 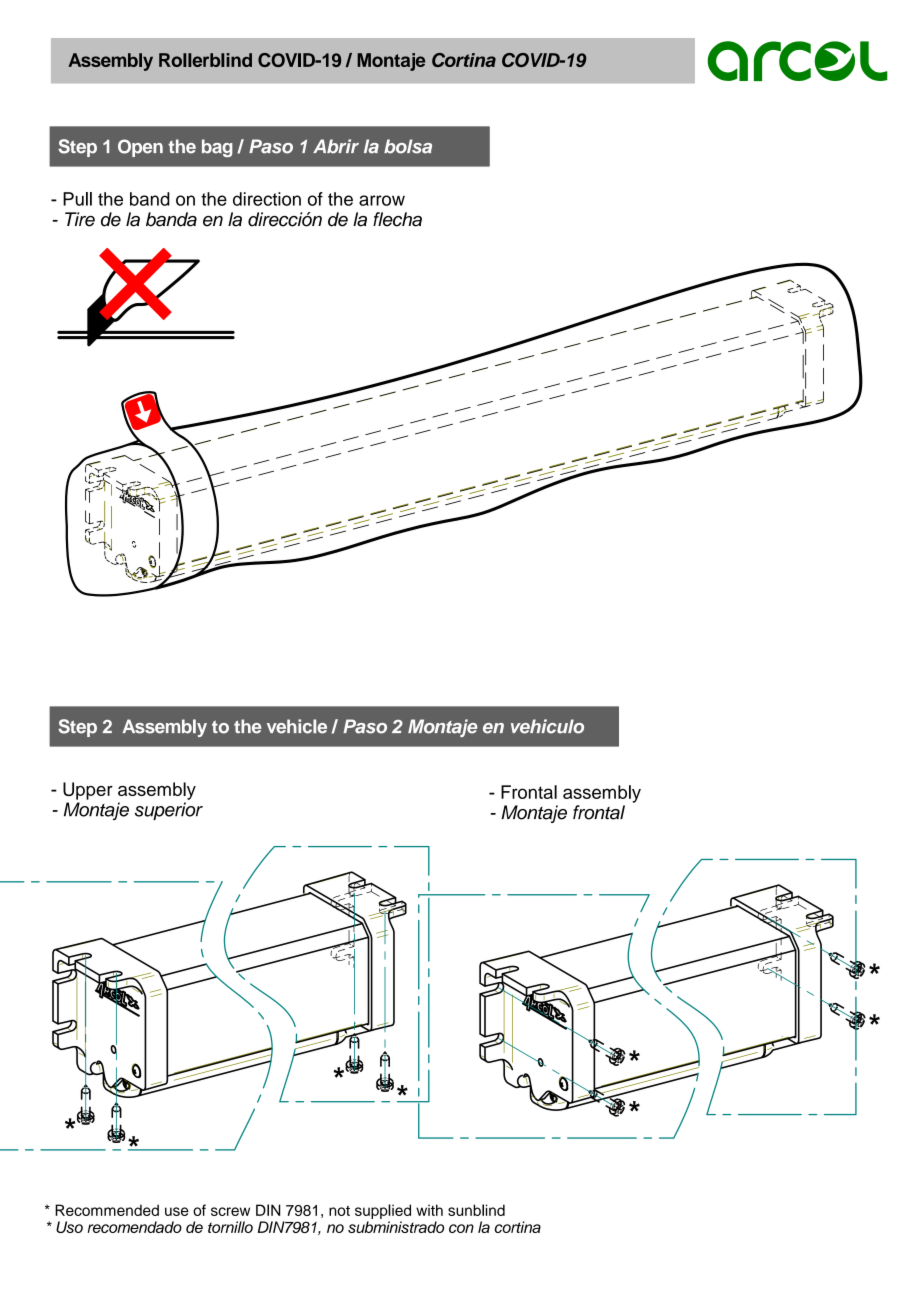 What do you see at coordinates (383, 1211) in the page?
I see `supplied` at bounding box center [383, 1211].
